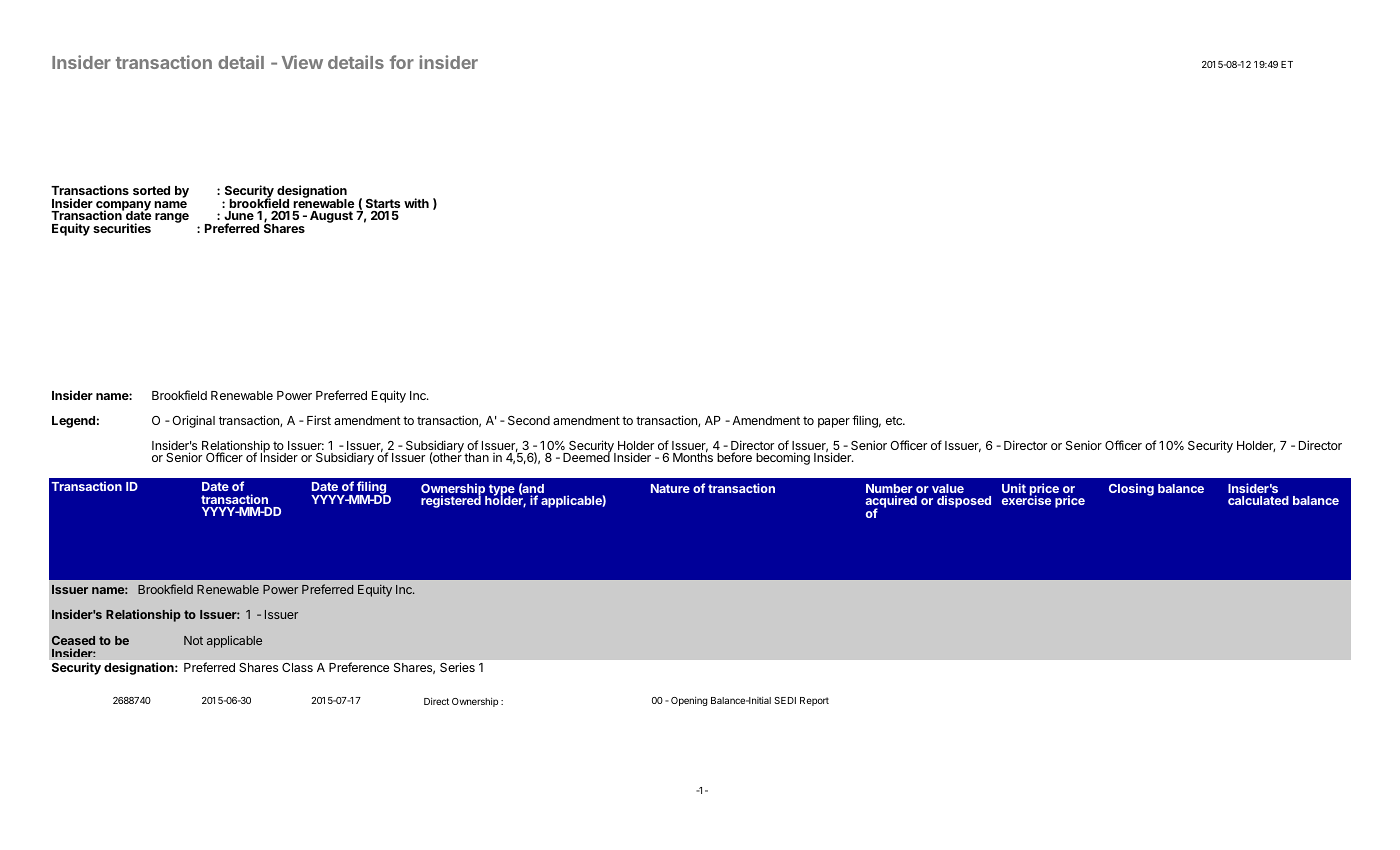 This page has height=850, width=1400. What do you see at coordinates (297, 667) in the page?
I see `Class` at bounding box center [297, 667].
